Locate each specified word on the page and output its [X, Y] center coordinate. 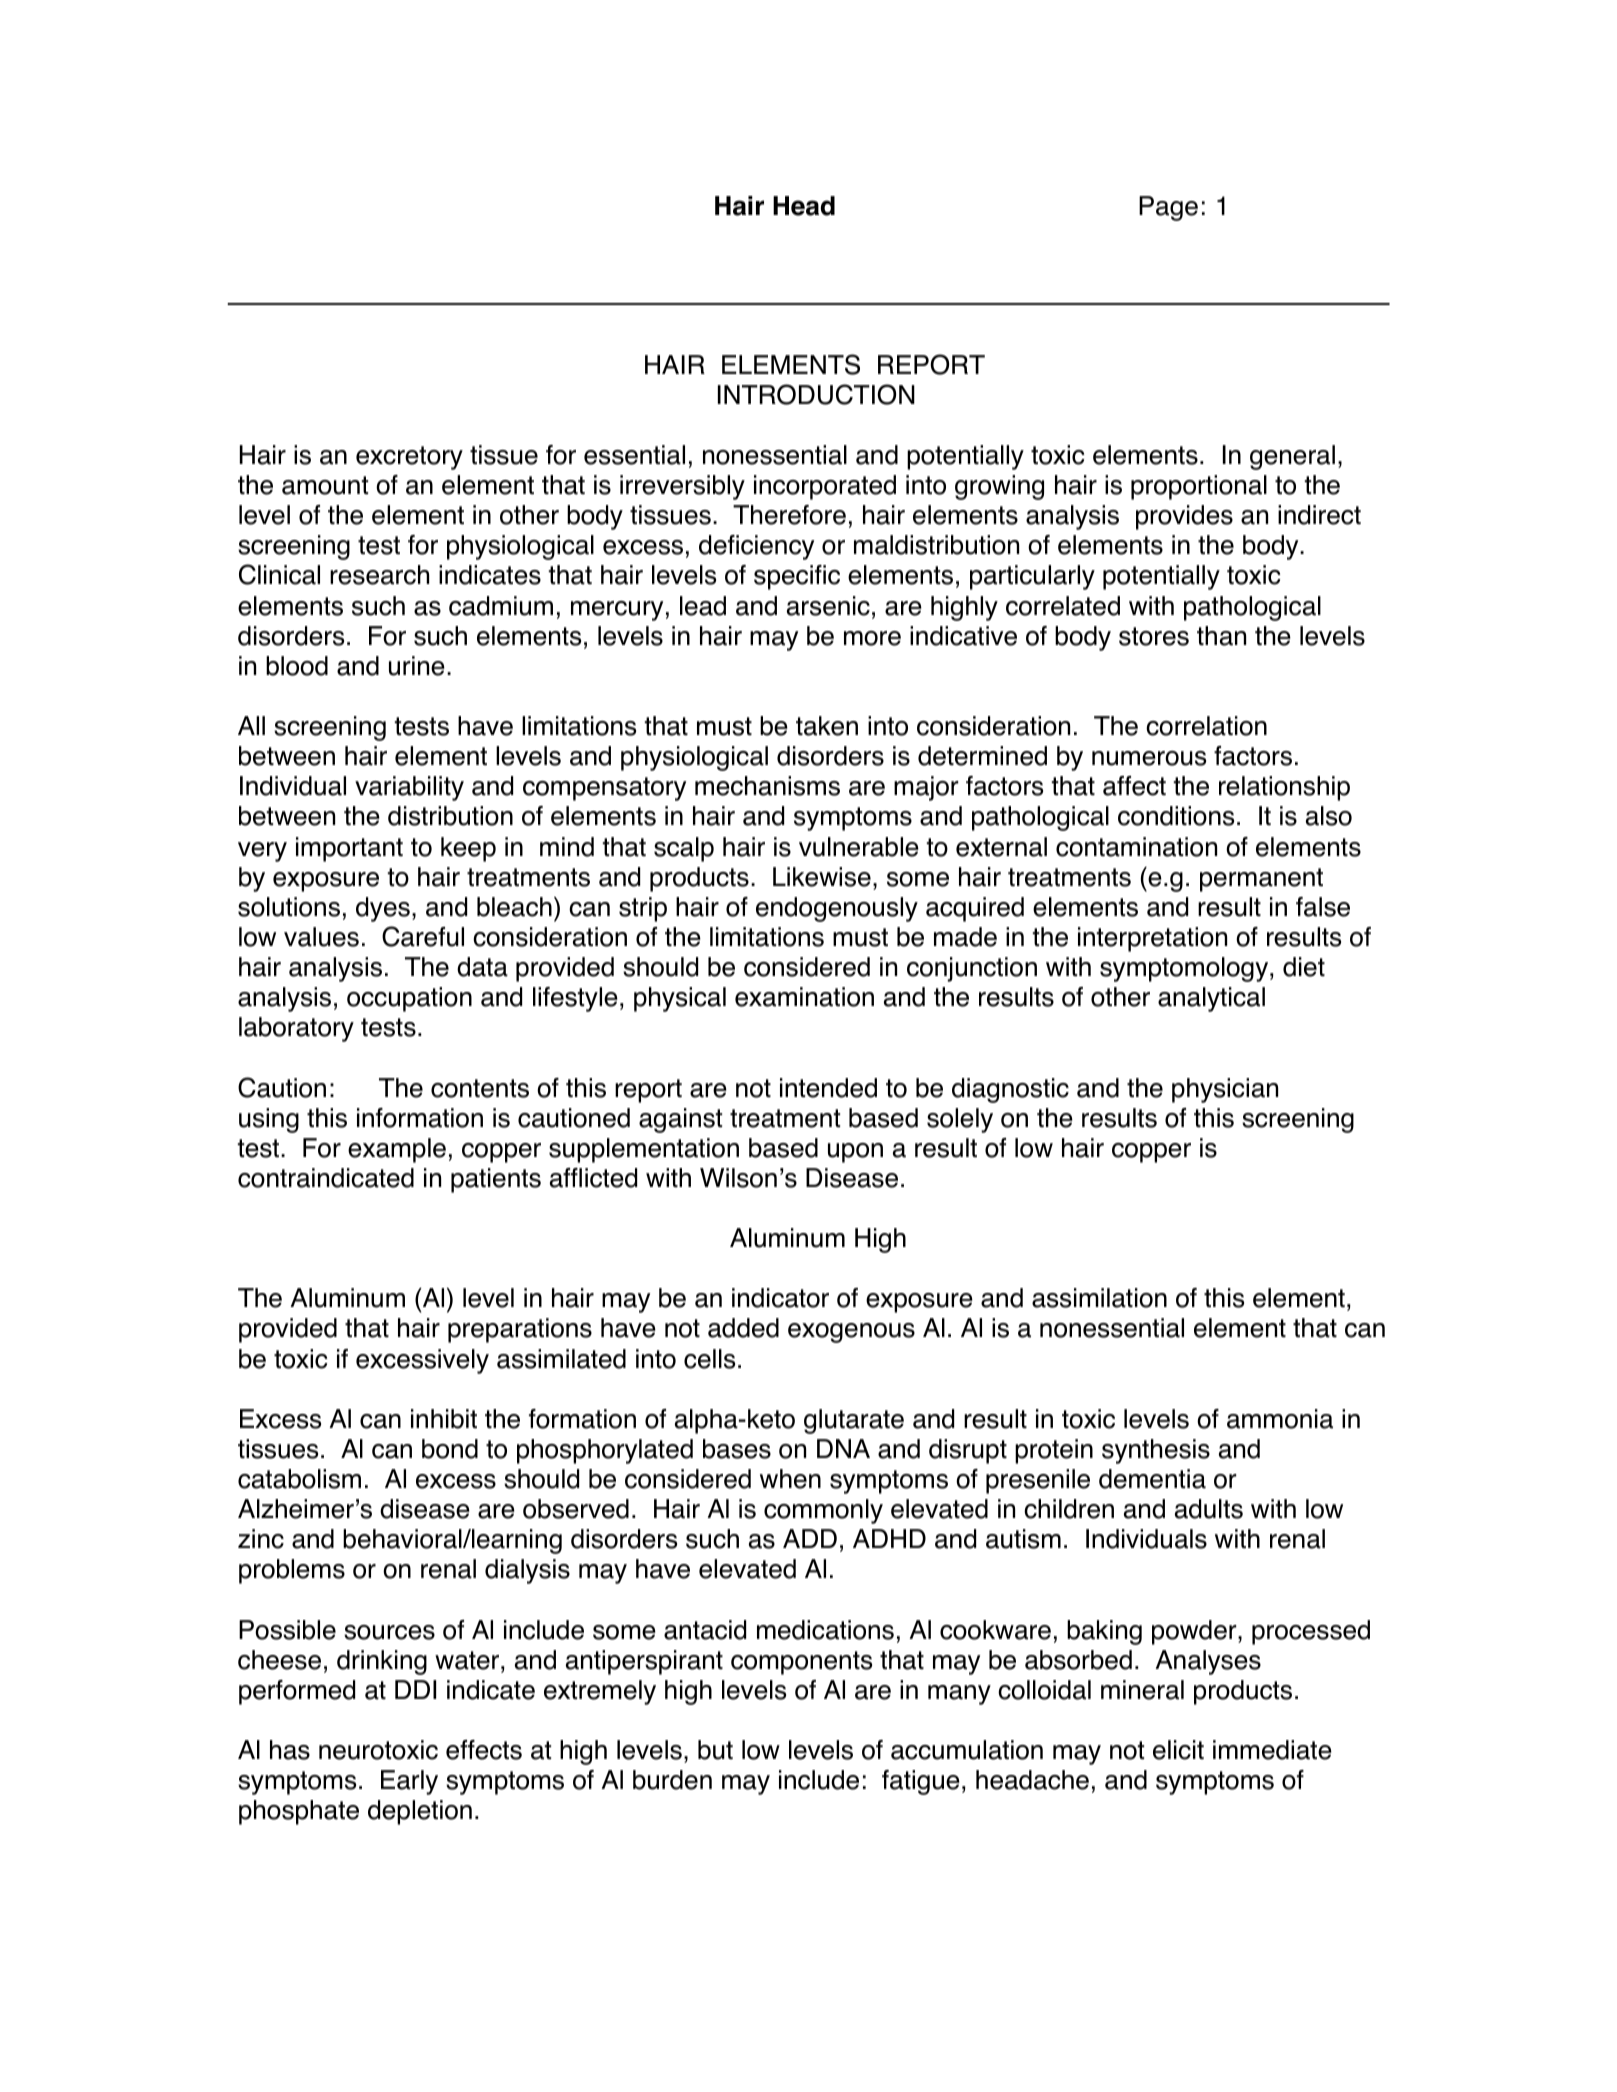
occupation [409, 999]
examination [804, 997]
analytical [1211, 999]
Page [1168, 208]
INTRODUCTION [816, 394]
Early [409, 1782]
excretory [409, 458]
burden [672, 1780]
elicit [1178, 1750]
